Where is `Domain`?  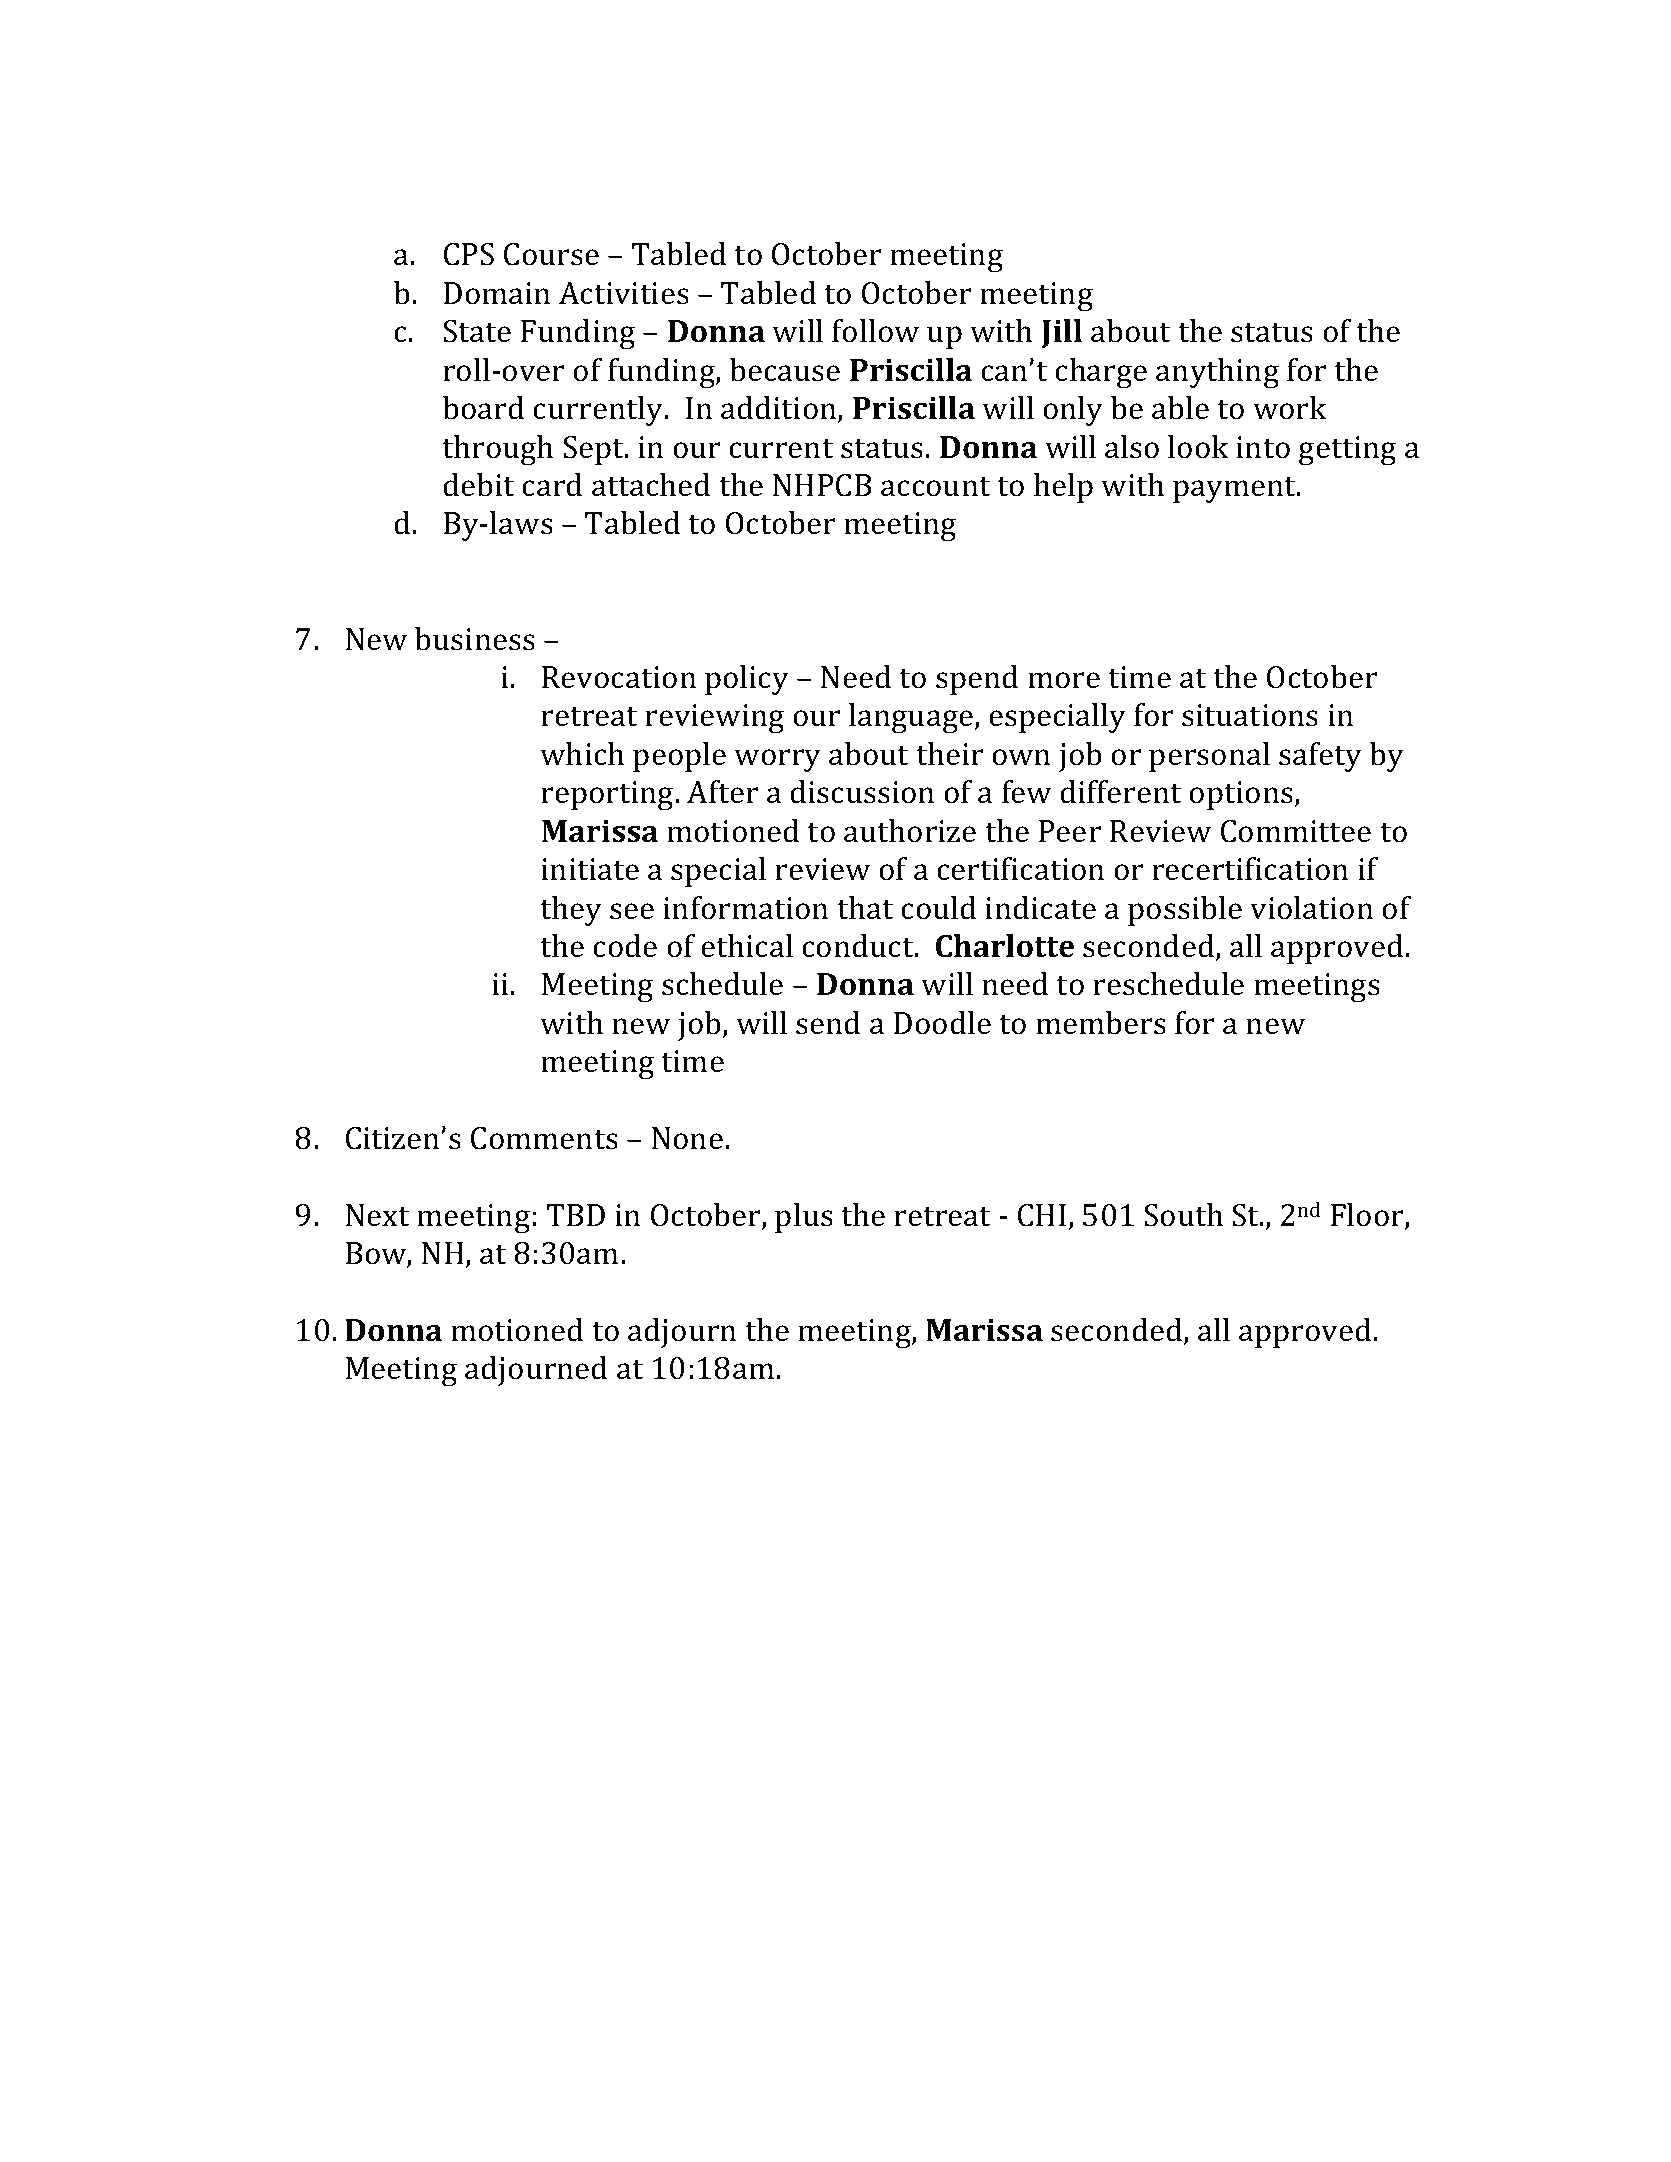
Domain is located at coordinates (497, 293).
